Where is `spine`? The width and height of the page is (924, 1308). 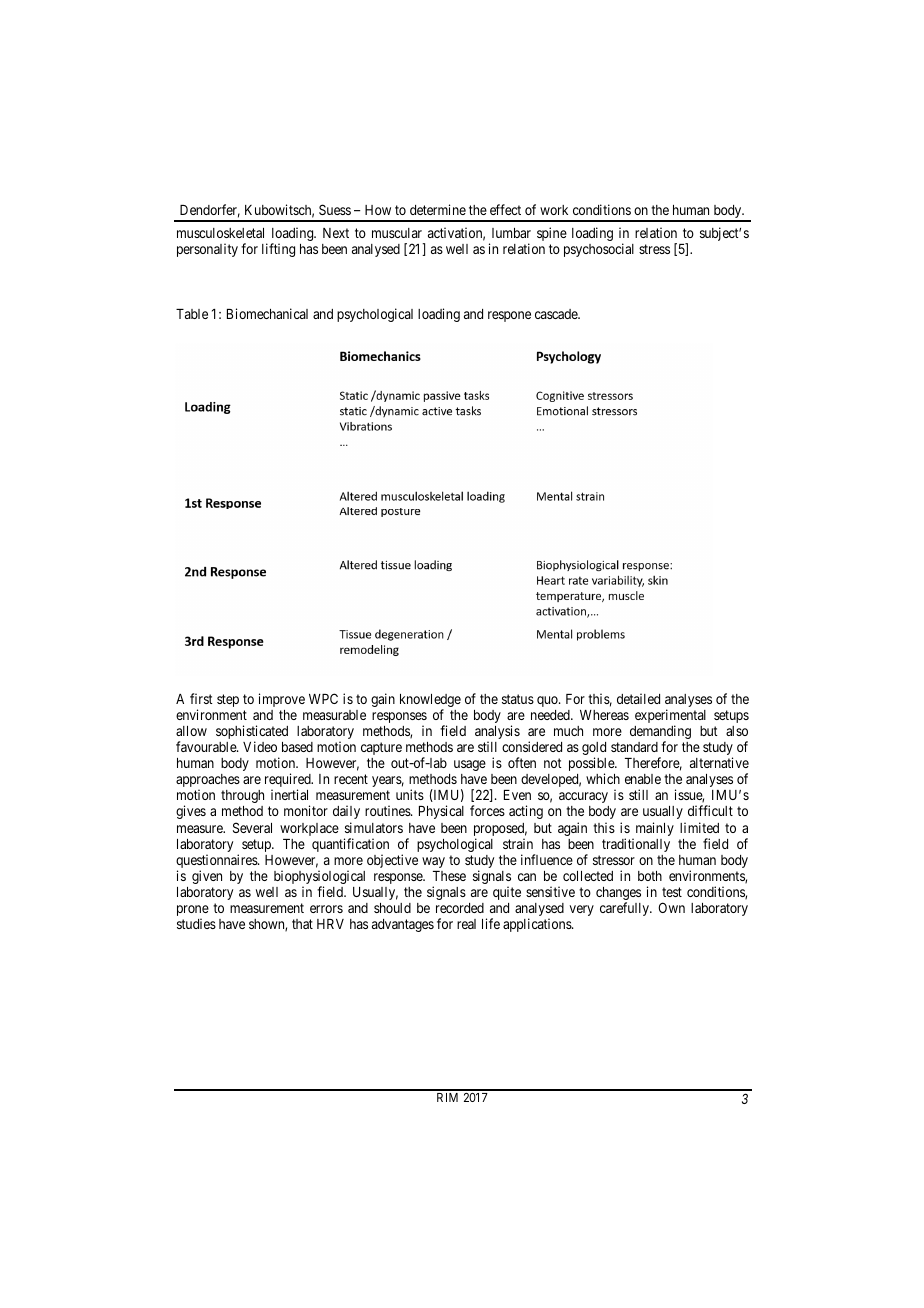
spine is located at coordinates (552, 234).
